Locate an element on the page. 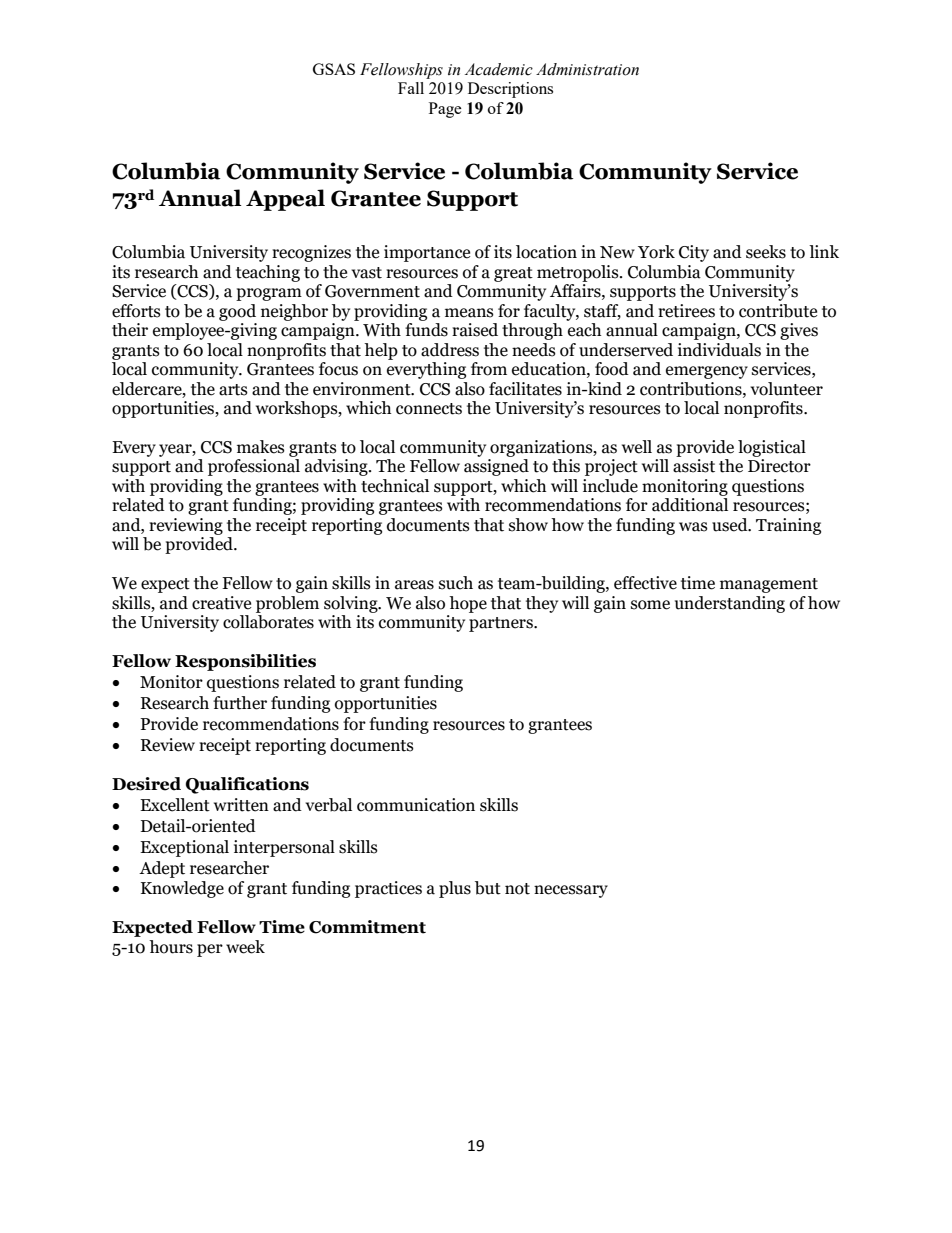  connects is located at coordinates (429, 409).
